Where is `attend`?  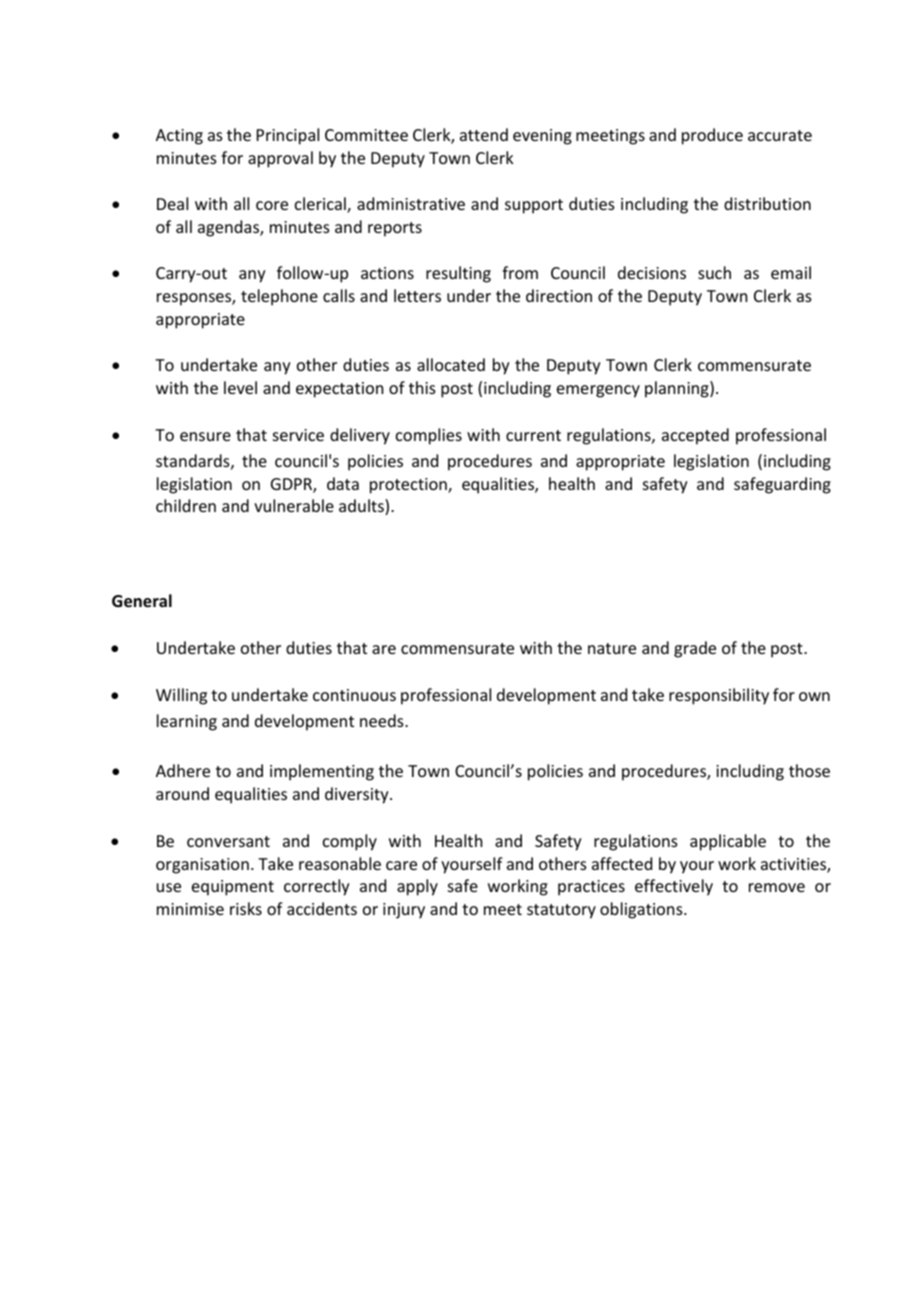
attend is located at coordinates (484, 134).
